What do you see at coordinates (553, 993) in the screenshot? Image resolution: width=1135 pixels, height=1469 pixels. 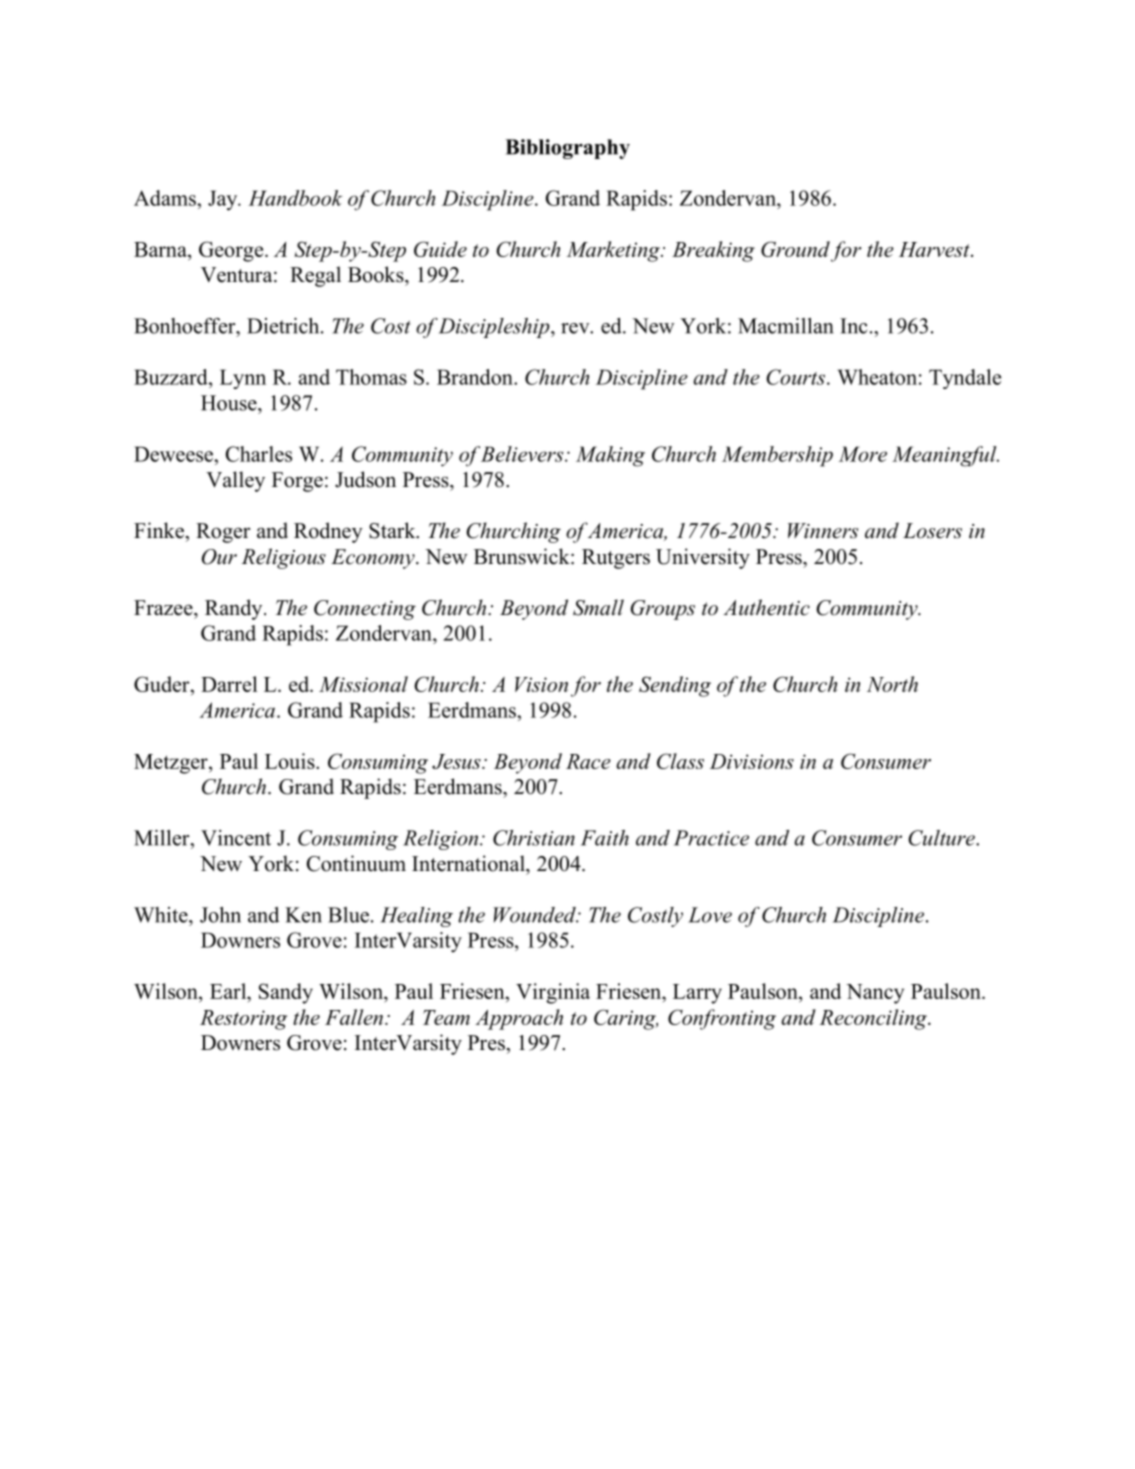 I see `Virginia` at bounding box center [553, 993].
